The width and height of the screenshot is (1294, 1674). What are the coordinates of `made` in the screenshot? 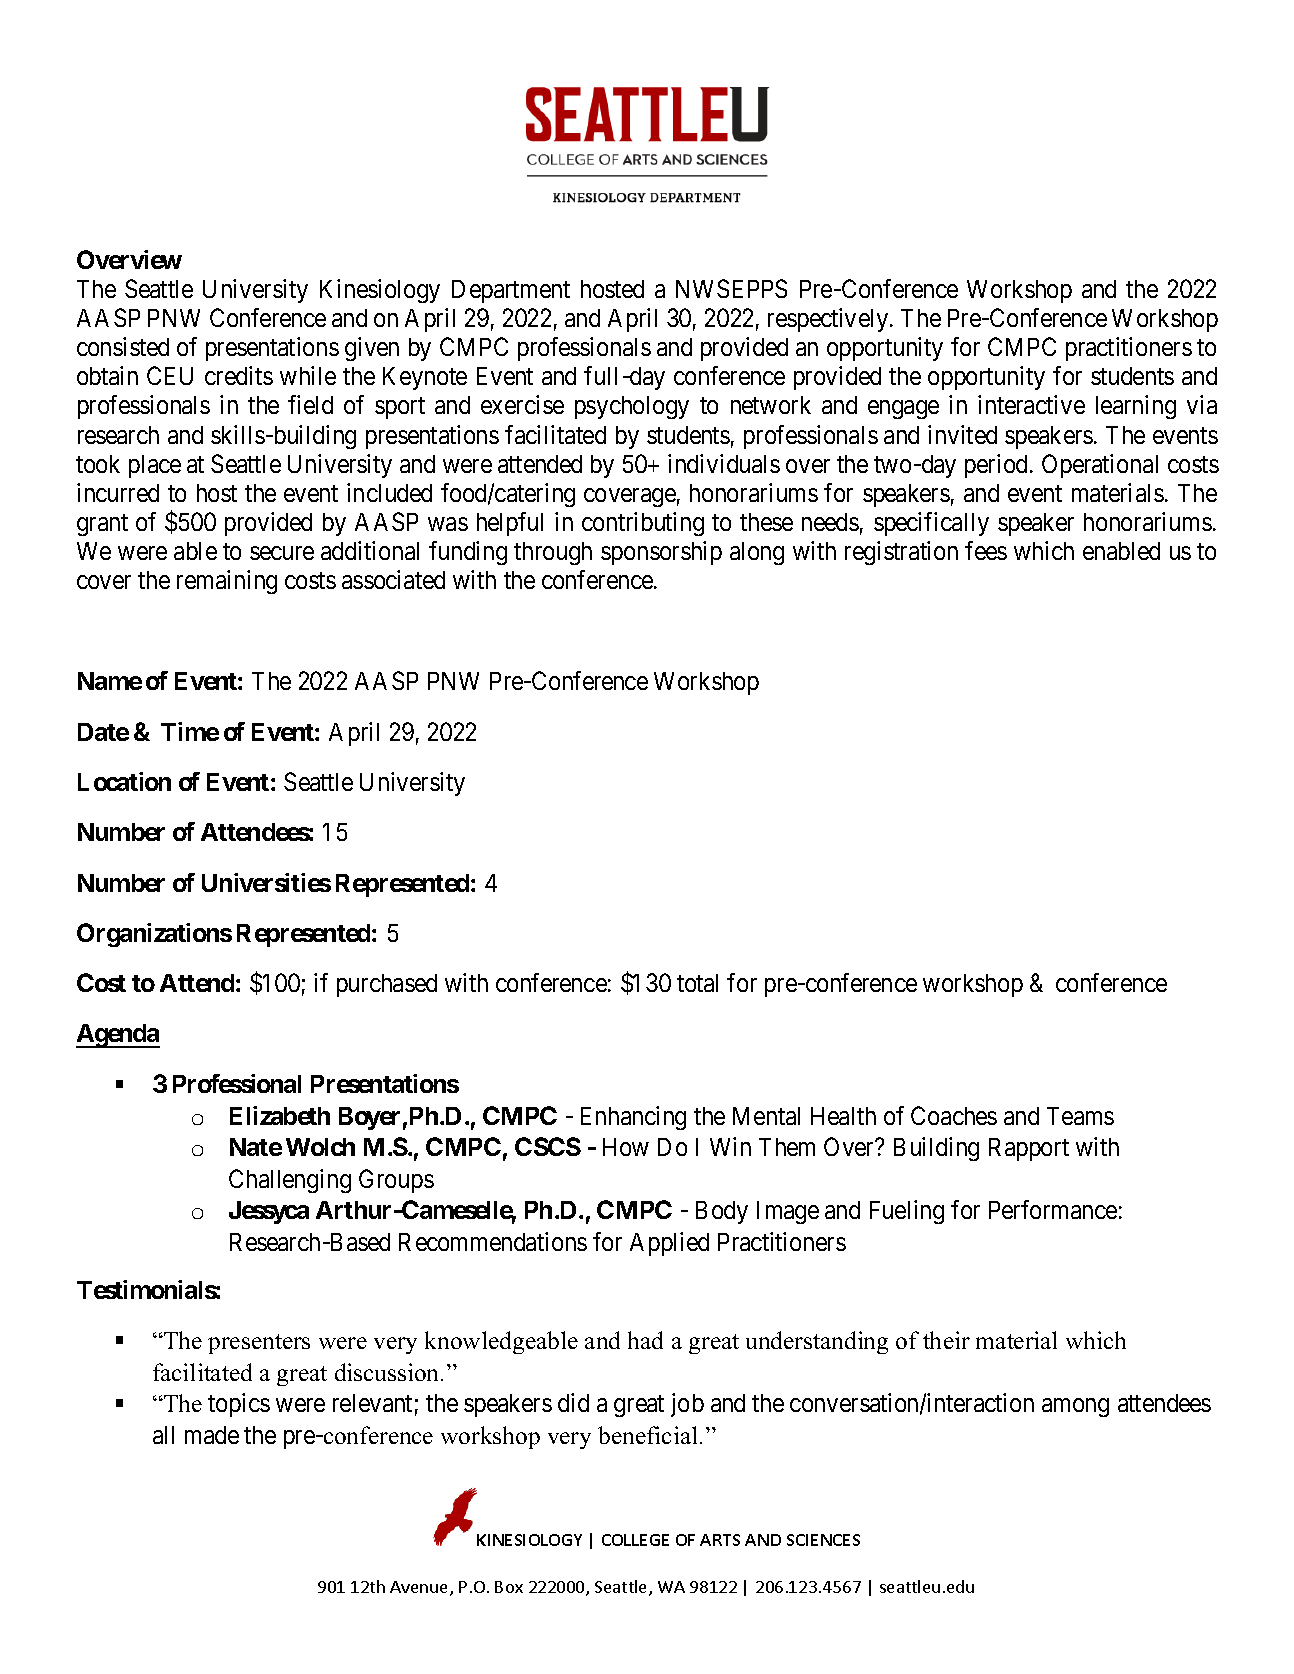 It's located at (212, 1435).
